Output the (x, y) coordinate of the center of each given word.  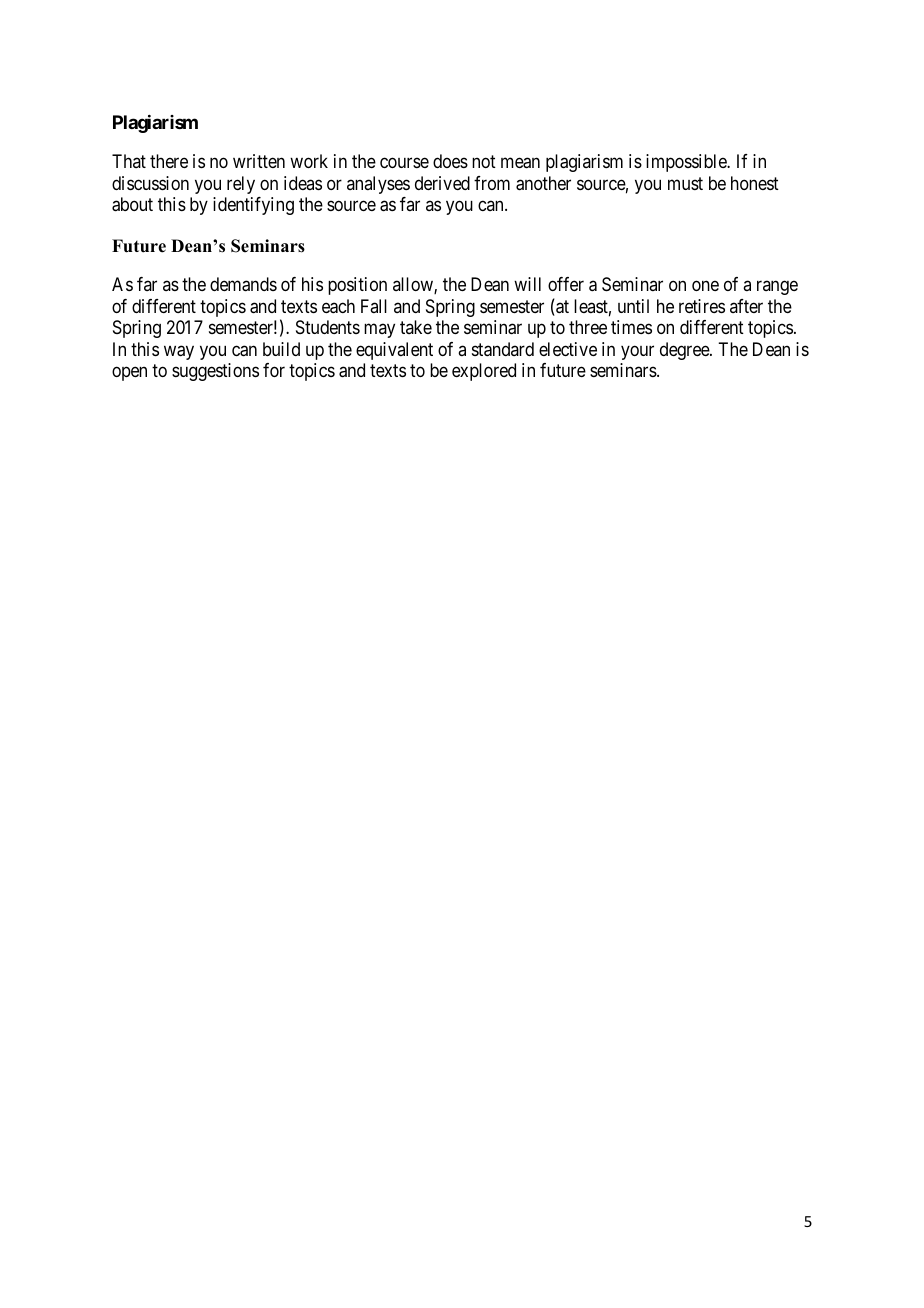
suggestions (215, 372)
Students (328, 327)
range (777, 288)
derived (442, 183)
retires (702, 306)
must (685, 183)
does (450, 161)
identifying (253, 206)
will (527, 284)
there (169, 161)
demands (243, 284)
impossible (687, 163)
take (416, 327)
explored (484, 372)
